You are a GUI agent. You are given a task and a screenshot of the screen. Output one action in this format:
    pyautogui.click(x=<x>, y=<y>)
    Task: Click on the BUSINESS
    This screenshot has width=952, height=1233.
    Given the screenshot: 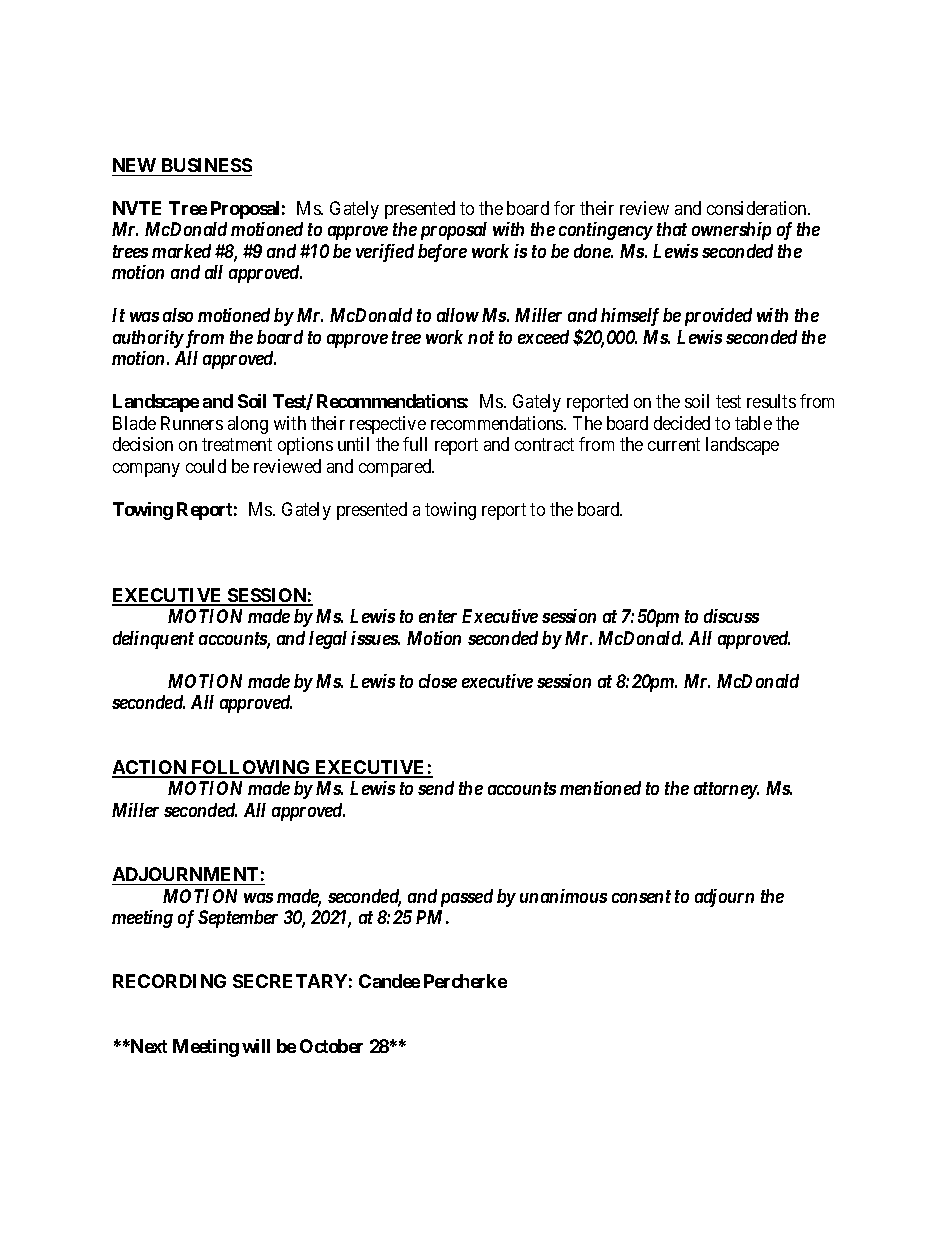 What is the action you would take?
    pyautogui.click(x=207, y=165)
